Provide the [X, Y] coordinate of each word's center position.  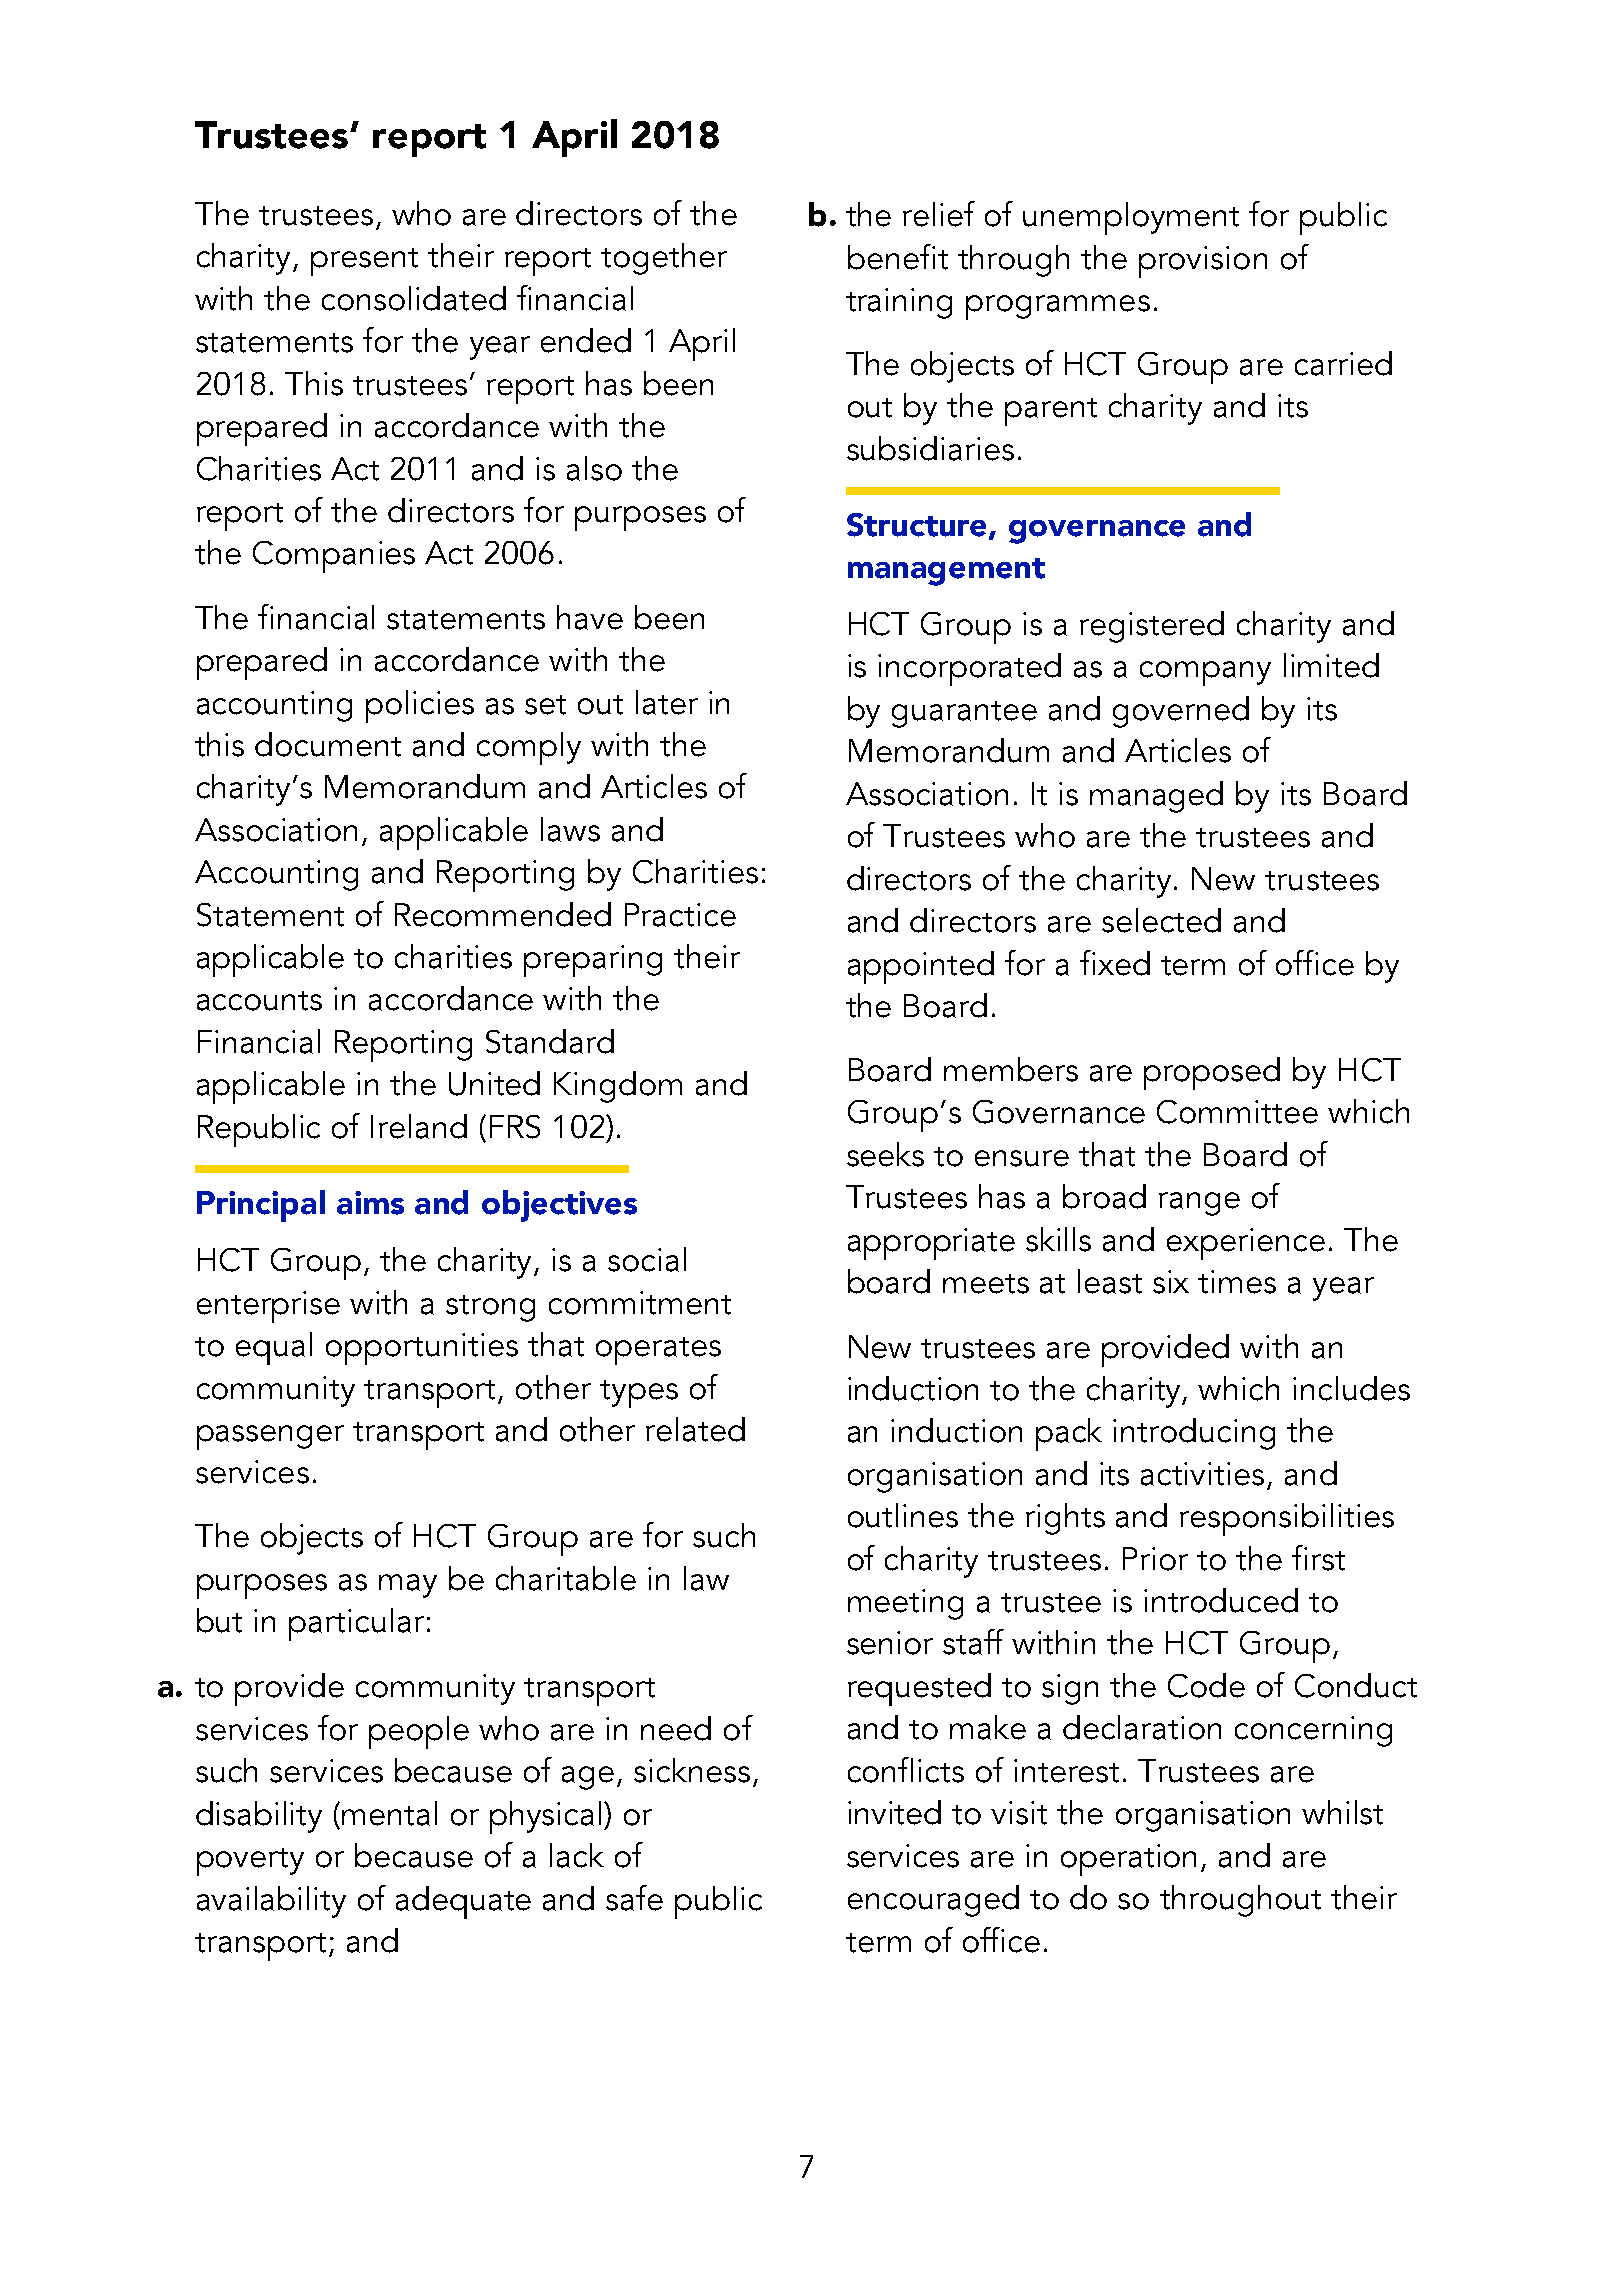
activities [1202, 1474]
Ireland [419, 1126]
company [1205, 673]
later [667, 702]
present [364, 262]
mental [389, 1813]
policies [420, 706]
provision [1203, 262]
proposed [1212, 1073]
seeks [885, 1154]
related [695, 1429]
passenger [270, 1437]
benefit [898, 257]
